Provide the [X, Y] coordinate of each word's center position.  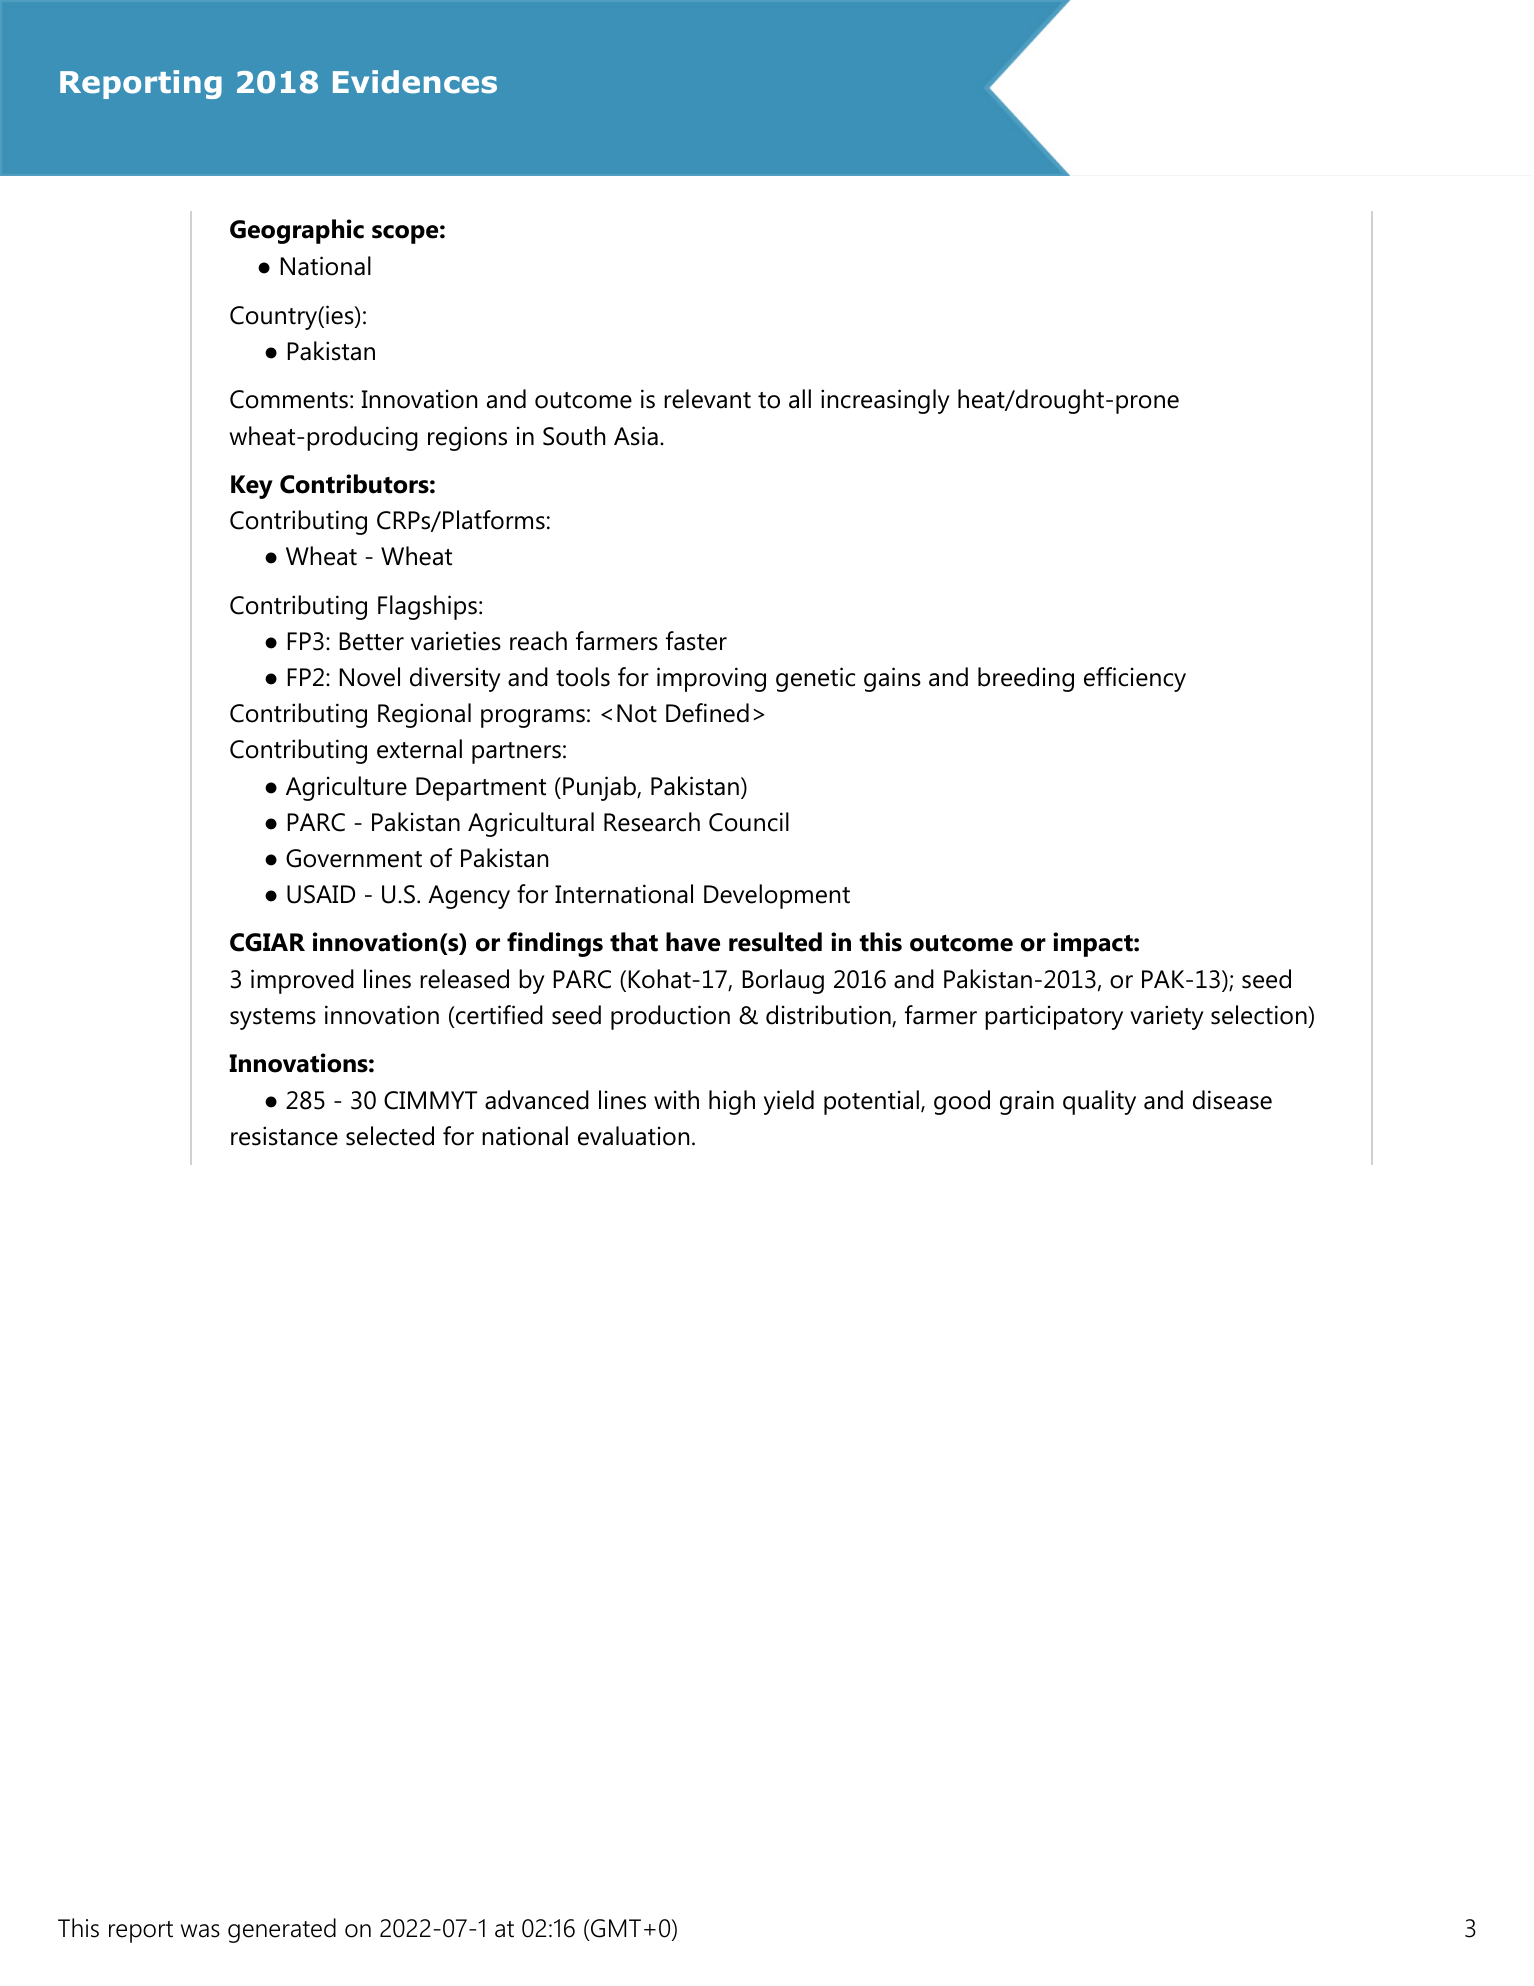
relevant [707, 399]
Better [371, 641]
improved [302, 981]
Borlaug [783, 981]
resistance [284, 1136]
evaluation [633, 1136]
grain [1027, 1102]
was [200, 1931]
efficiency [1135, 679]
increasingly [885, 401]
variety [1167, 1017]
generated [282, 1930]
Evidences [415, 82]
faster [696, 641]
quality [1099, 1102]
